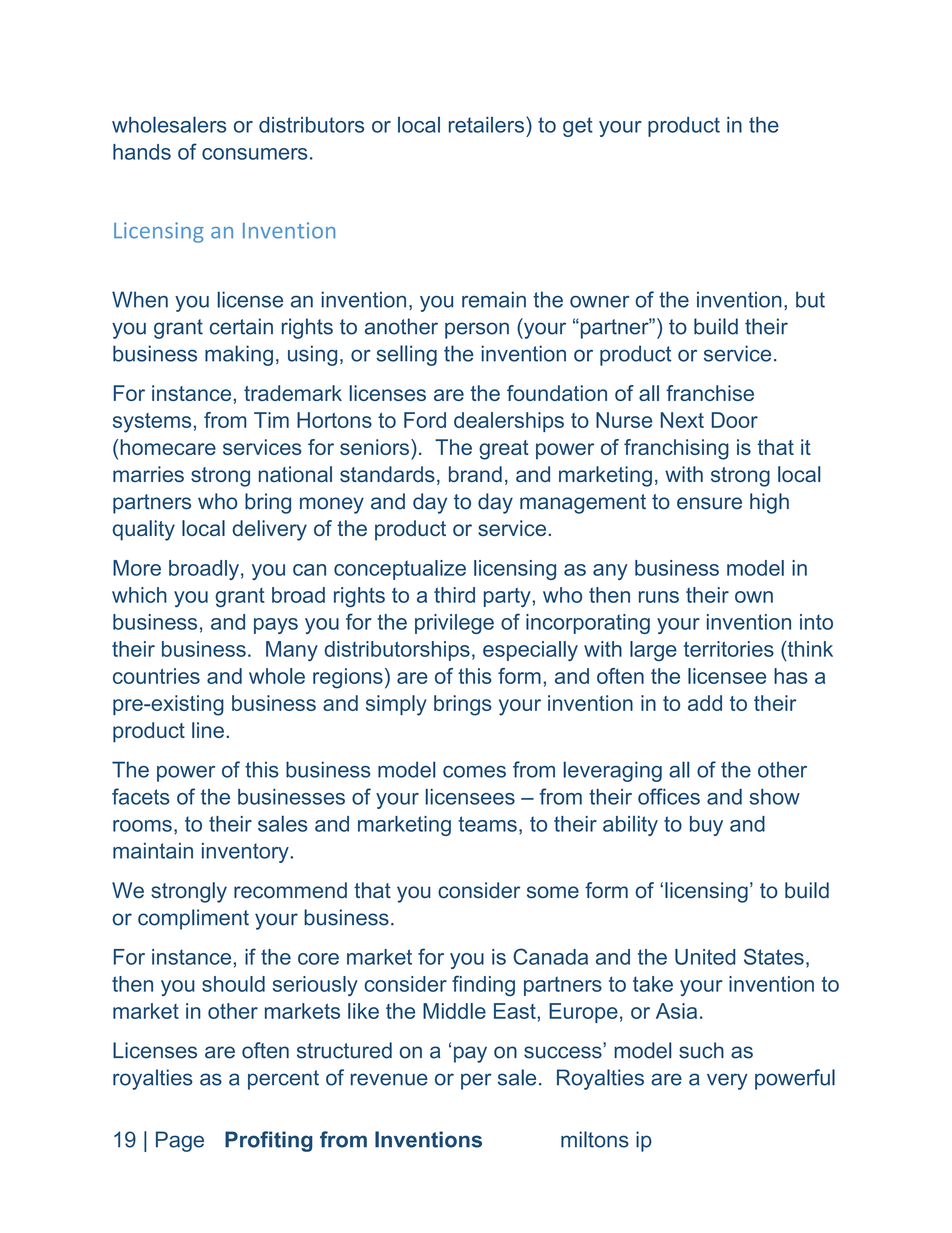  Describe the element at coordinates (246, 853) in the screenshot. I see `inventory` at that location.
